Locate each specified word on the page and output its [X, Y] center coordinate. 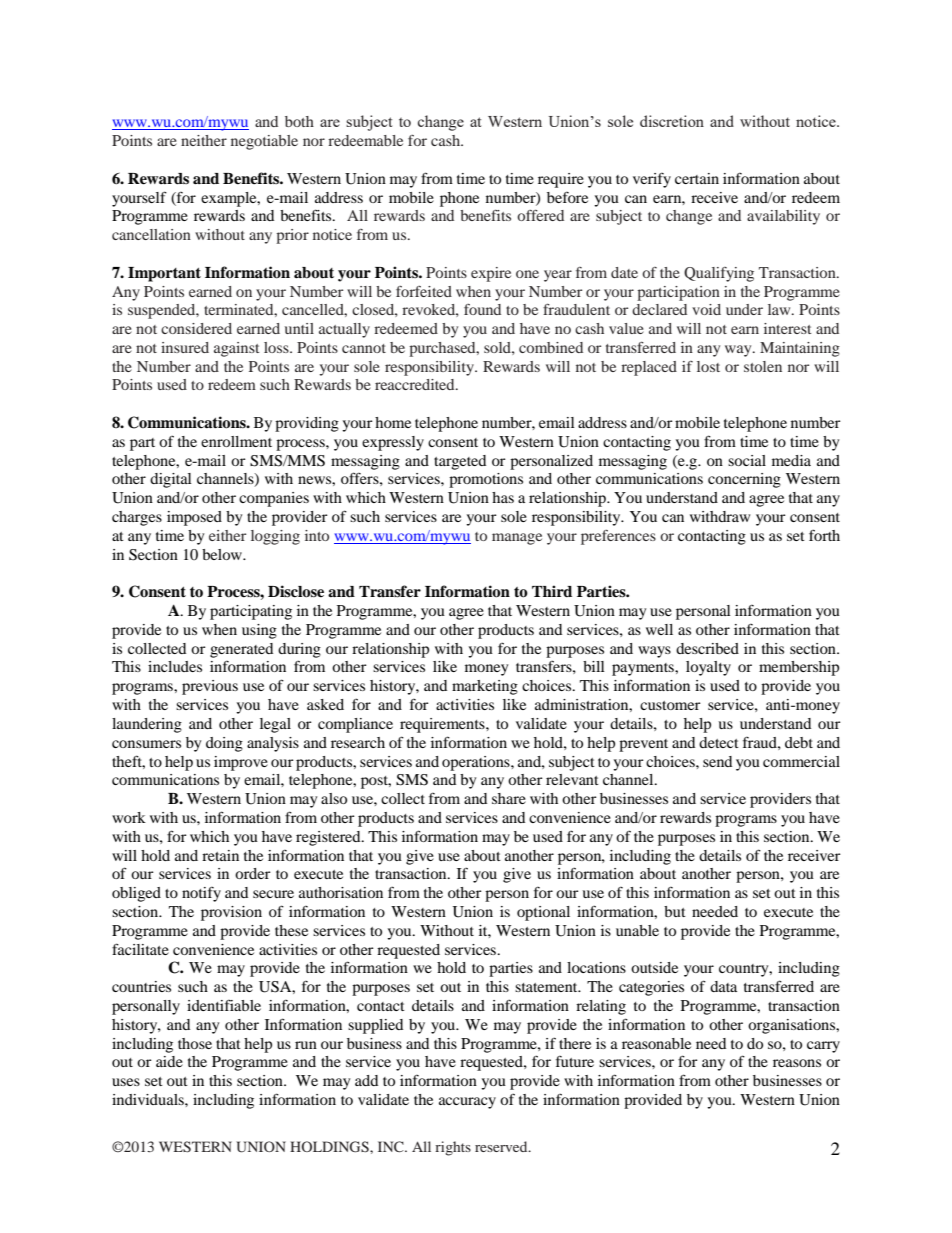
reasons [797, 1063]
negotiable [264, 142]
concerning [744, 480]
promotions [486, 480]
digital [171, 480]
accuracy [467, 1103]
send [717, 761]
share [509, 798]
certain [697, 178]
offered [540, 215]
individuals [149, 1099]
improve [241, 763]
